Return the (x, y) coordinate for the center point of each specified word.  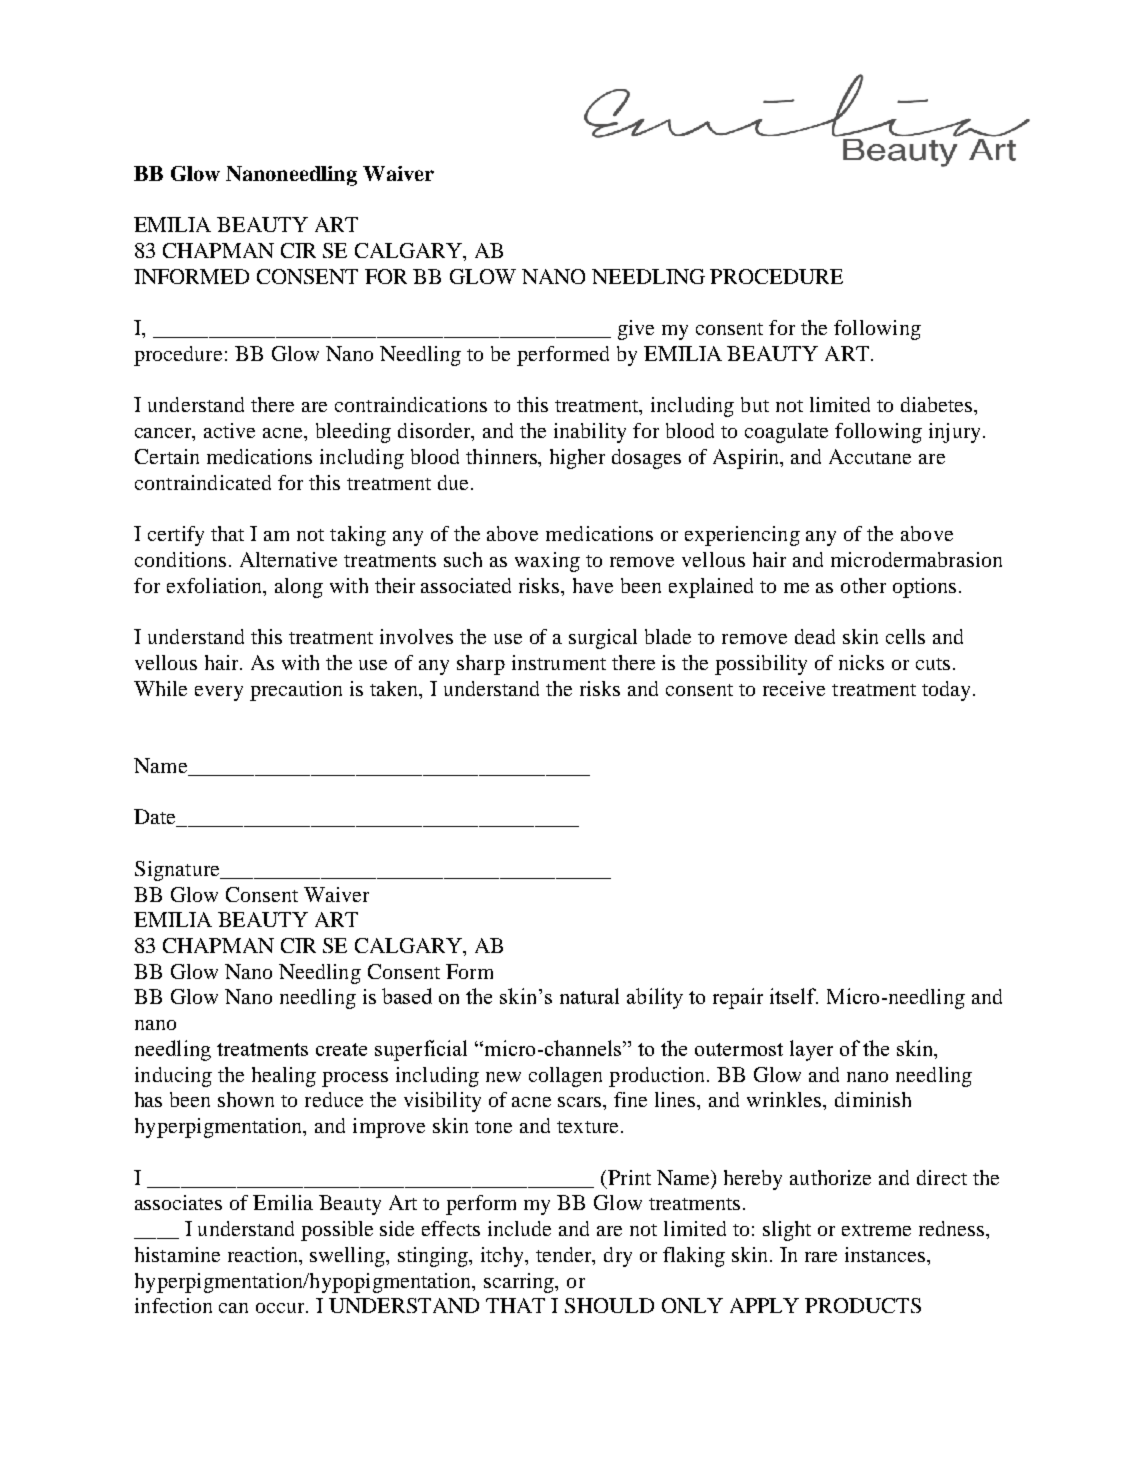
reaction (264, 1256)
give (636, 330)
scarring (520, 1283)
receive (794, 688)
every (219, 693)
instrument (559, 662)
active (229, 430)
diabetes (938, 404)
